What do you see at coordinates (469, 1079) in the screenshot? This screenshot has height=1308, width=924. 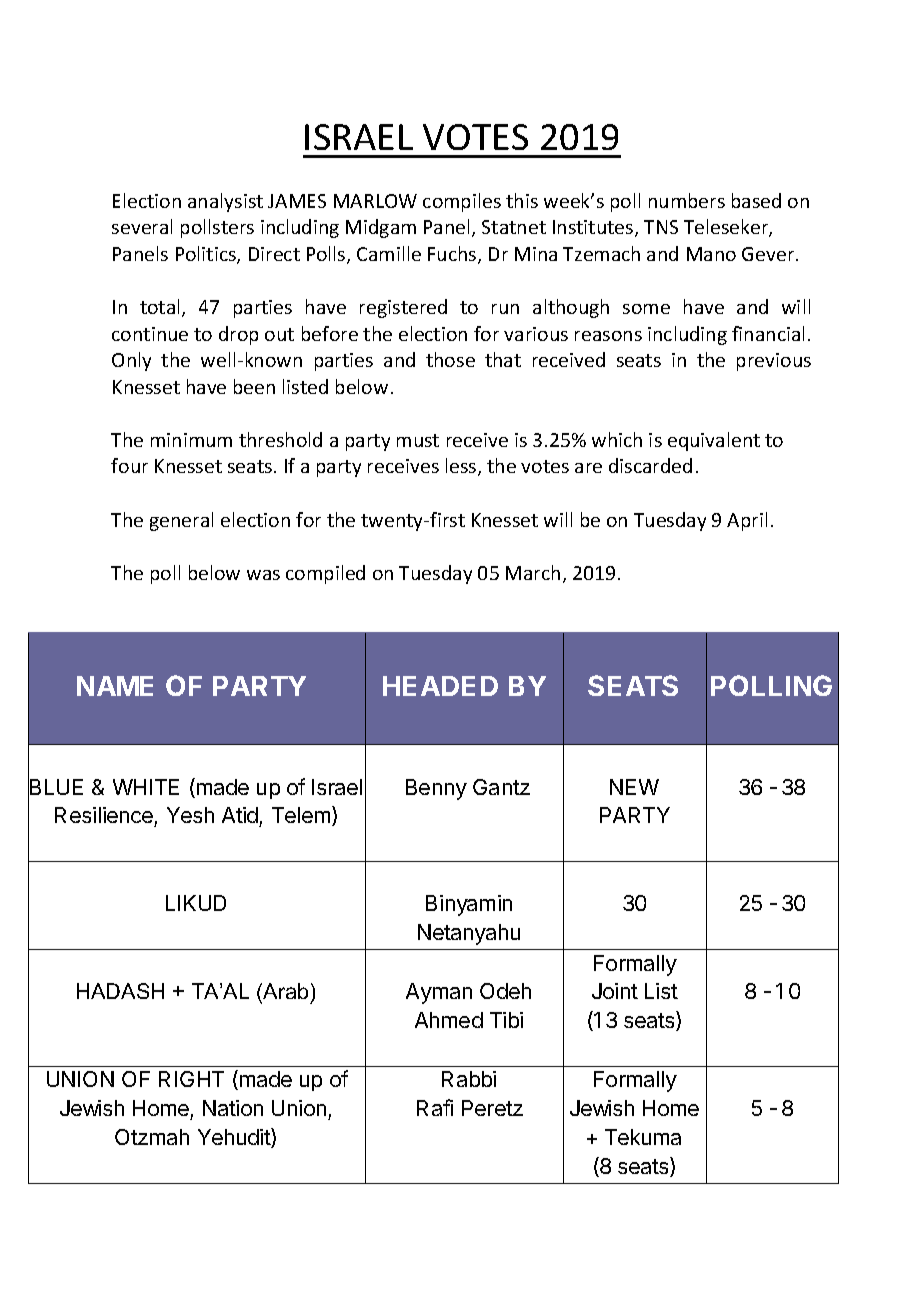 I see `Rabbi` at bounding box center [469, 1079].
